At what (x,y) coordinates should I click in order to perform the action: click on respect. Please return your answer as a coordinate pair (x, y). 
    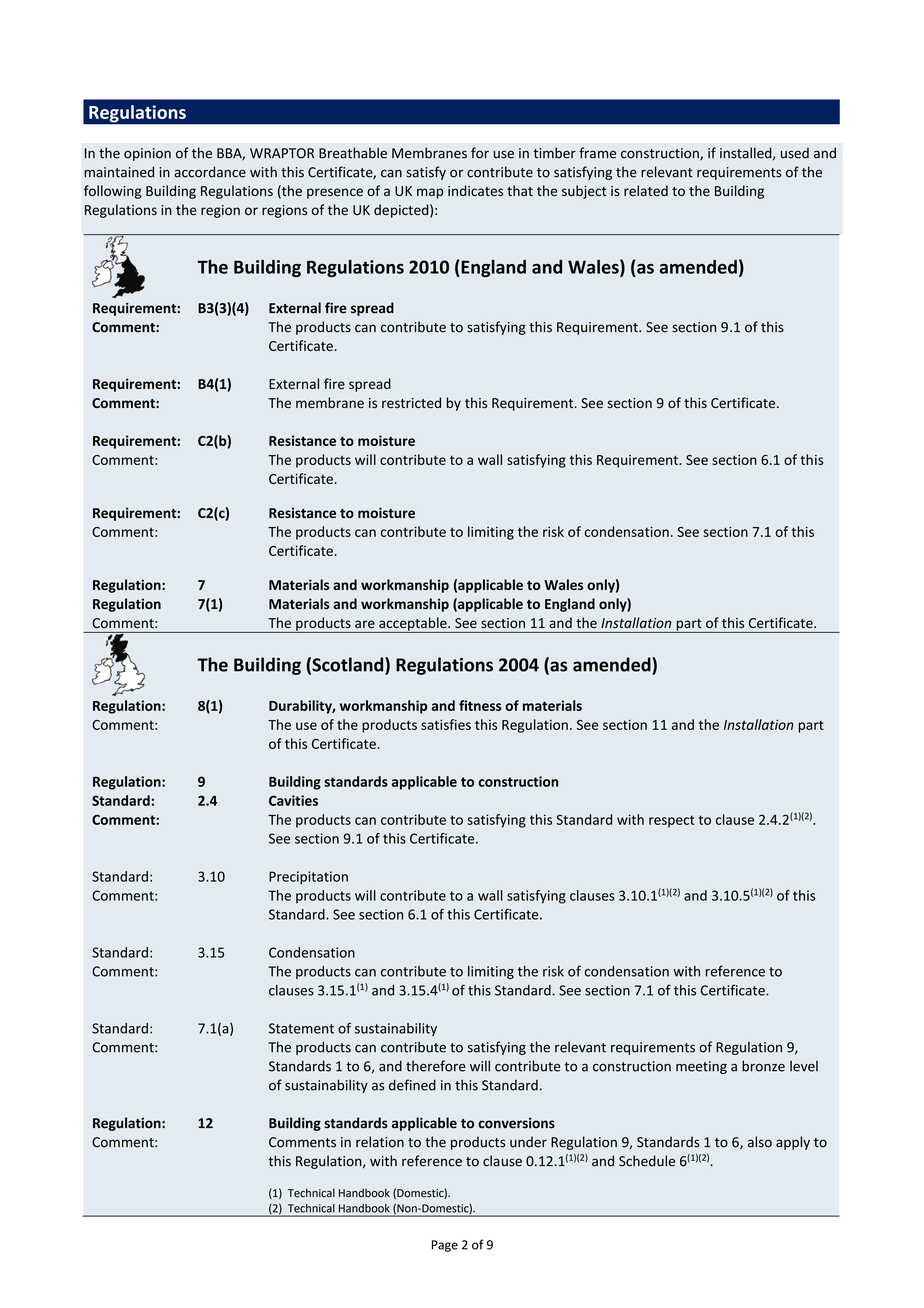
    Looking at the image, I should click on (672, 821).
